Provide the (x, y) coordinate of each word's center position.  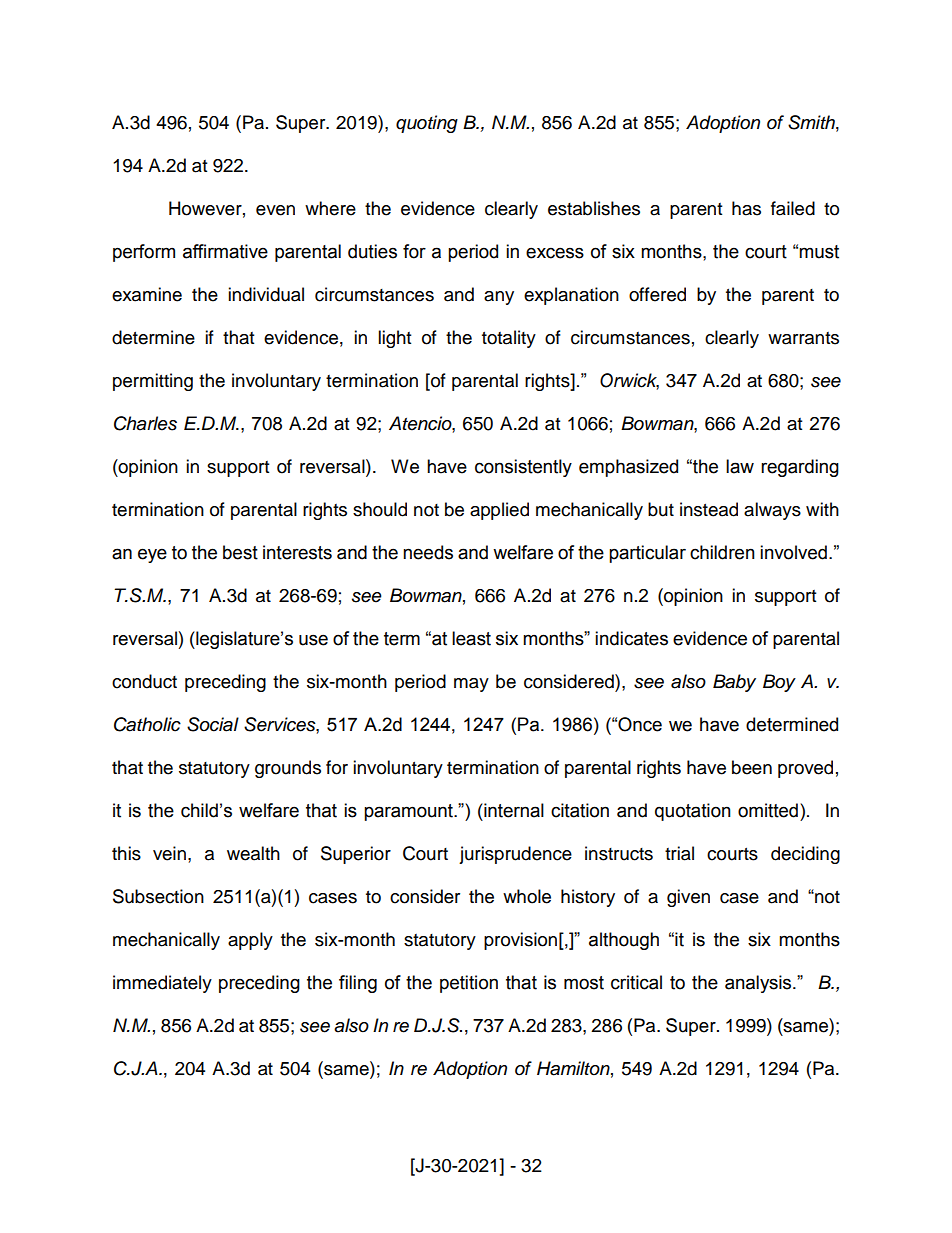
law (740, 466)
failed (793, 208)
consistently (523, 468)
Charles (145, 423)
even (275, 210)
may (471, 685)
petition (469, 984)
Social (213, 724)
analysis (759, 984)
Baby (734, 683)
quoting (427, 124)
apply (250, 941)
